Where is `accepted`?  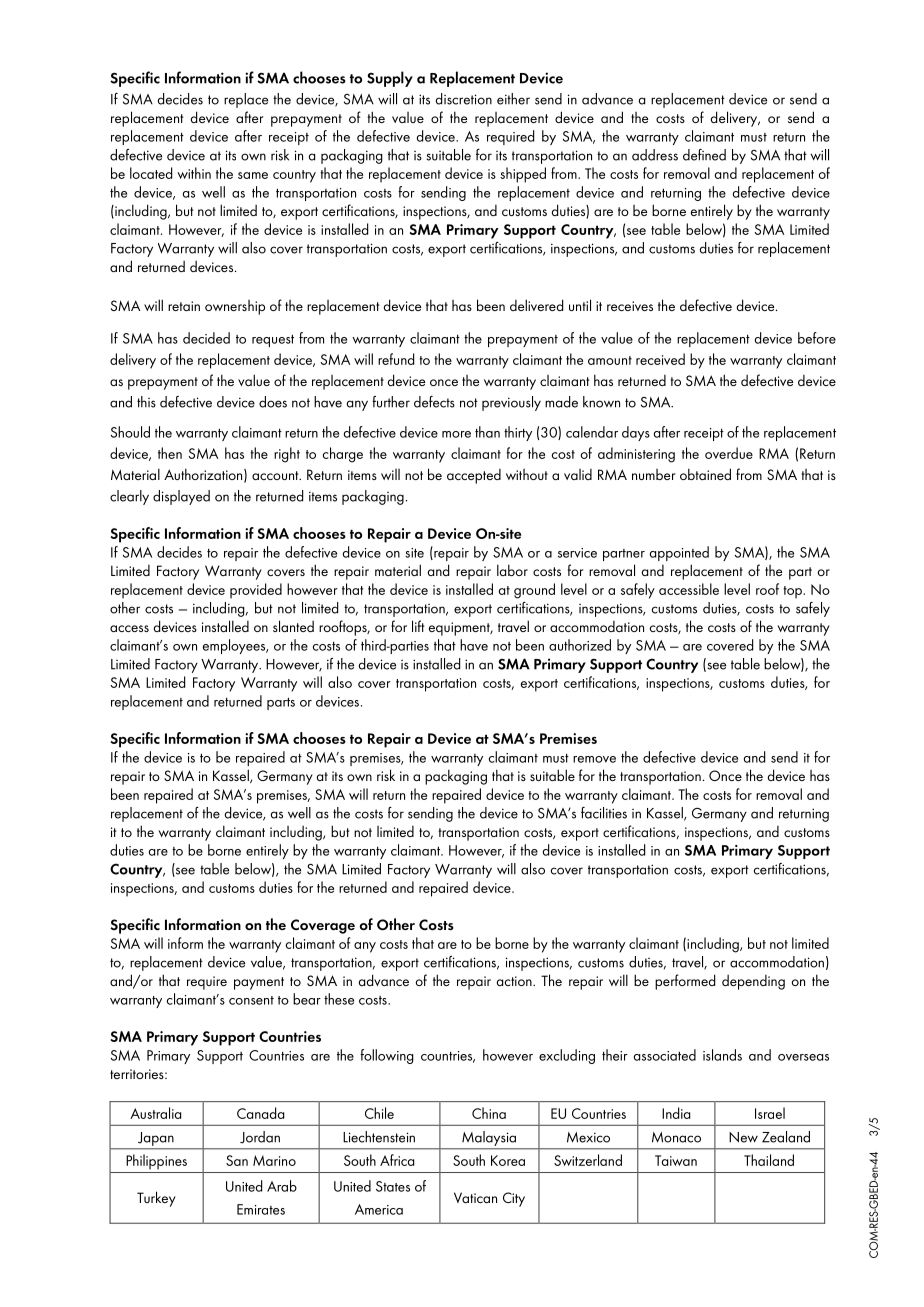 accepted is located at coordinates (474, 476).
